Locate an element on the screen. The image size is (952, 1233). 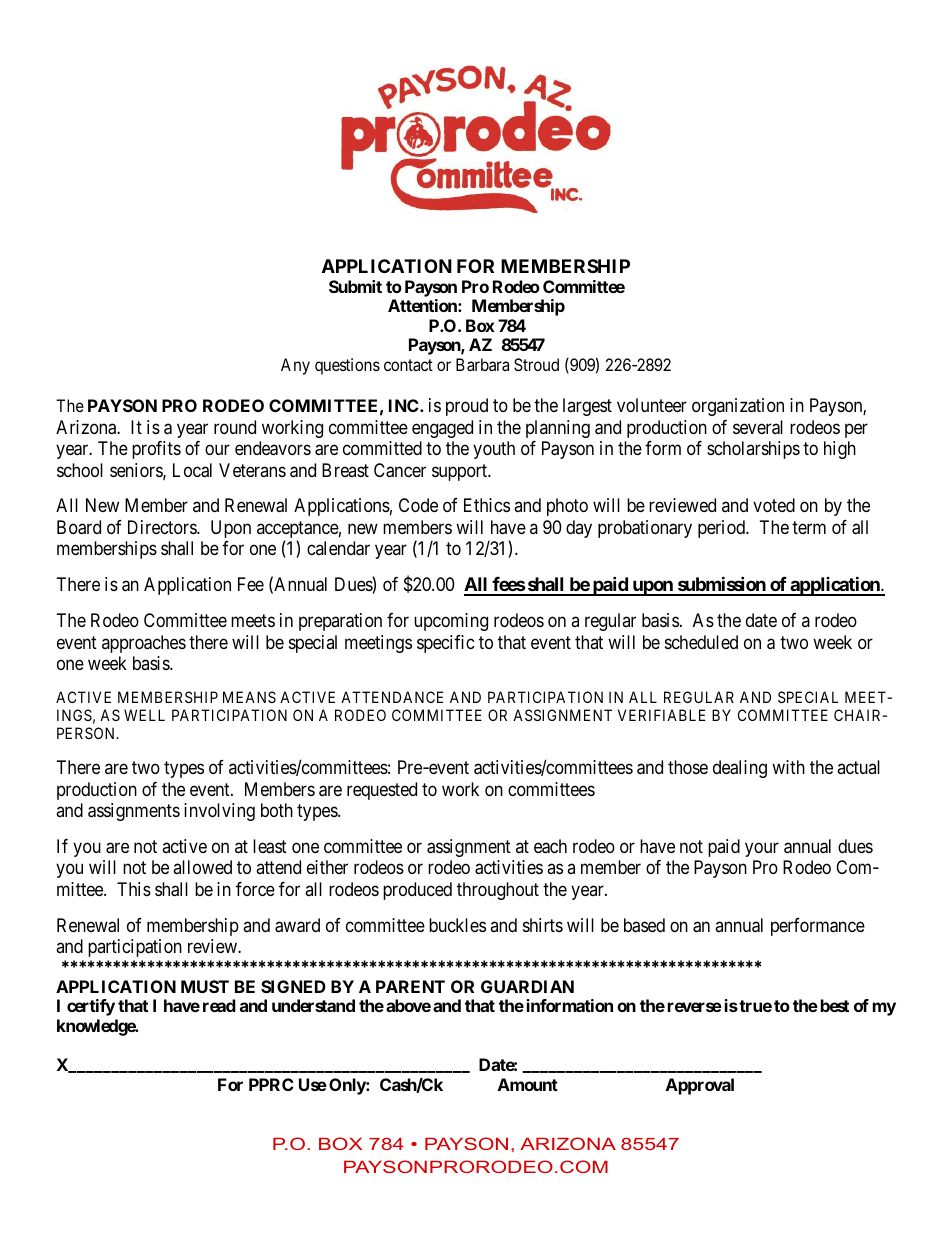
requested is located at coordinates (382, 791).
